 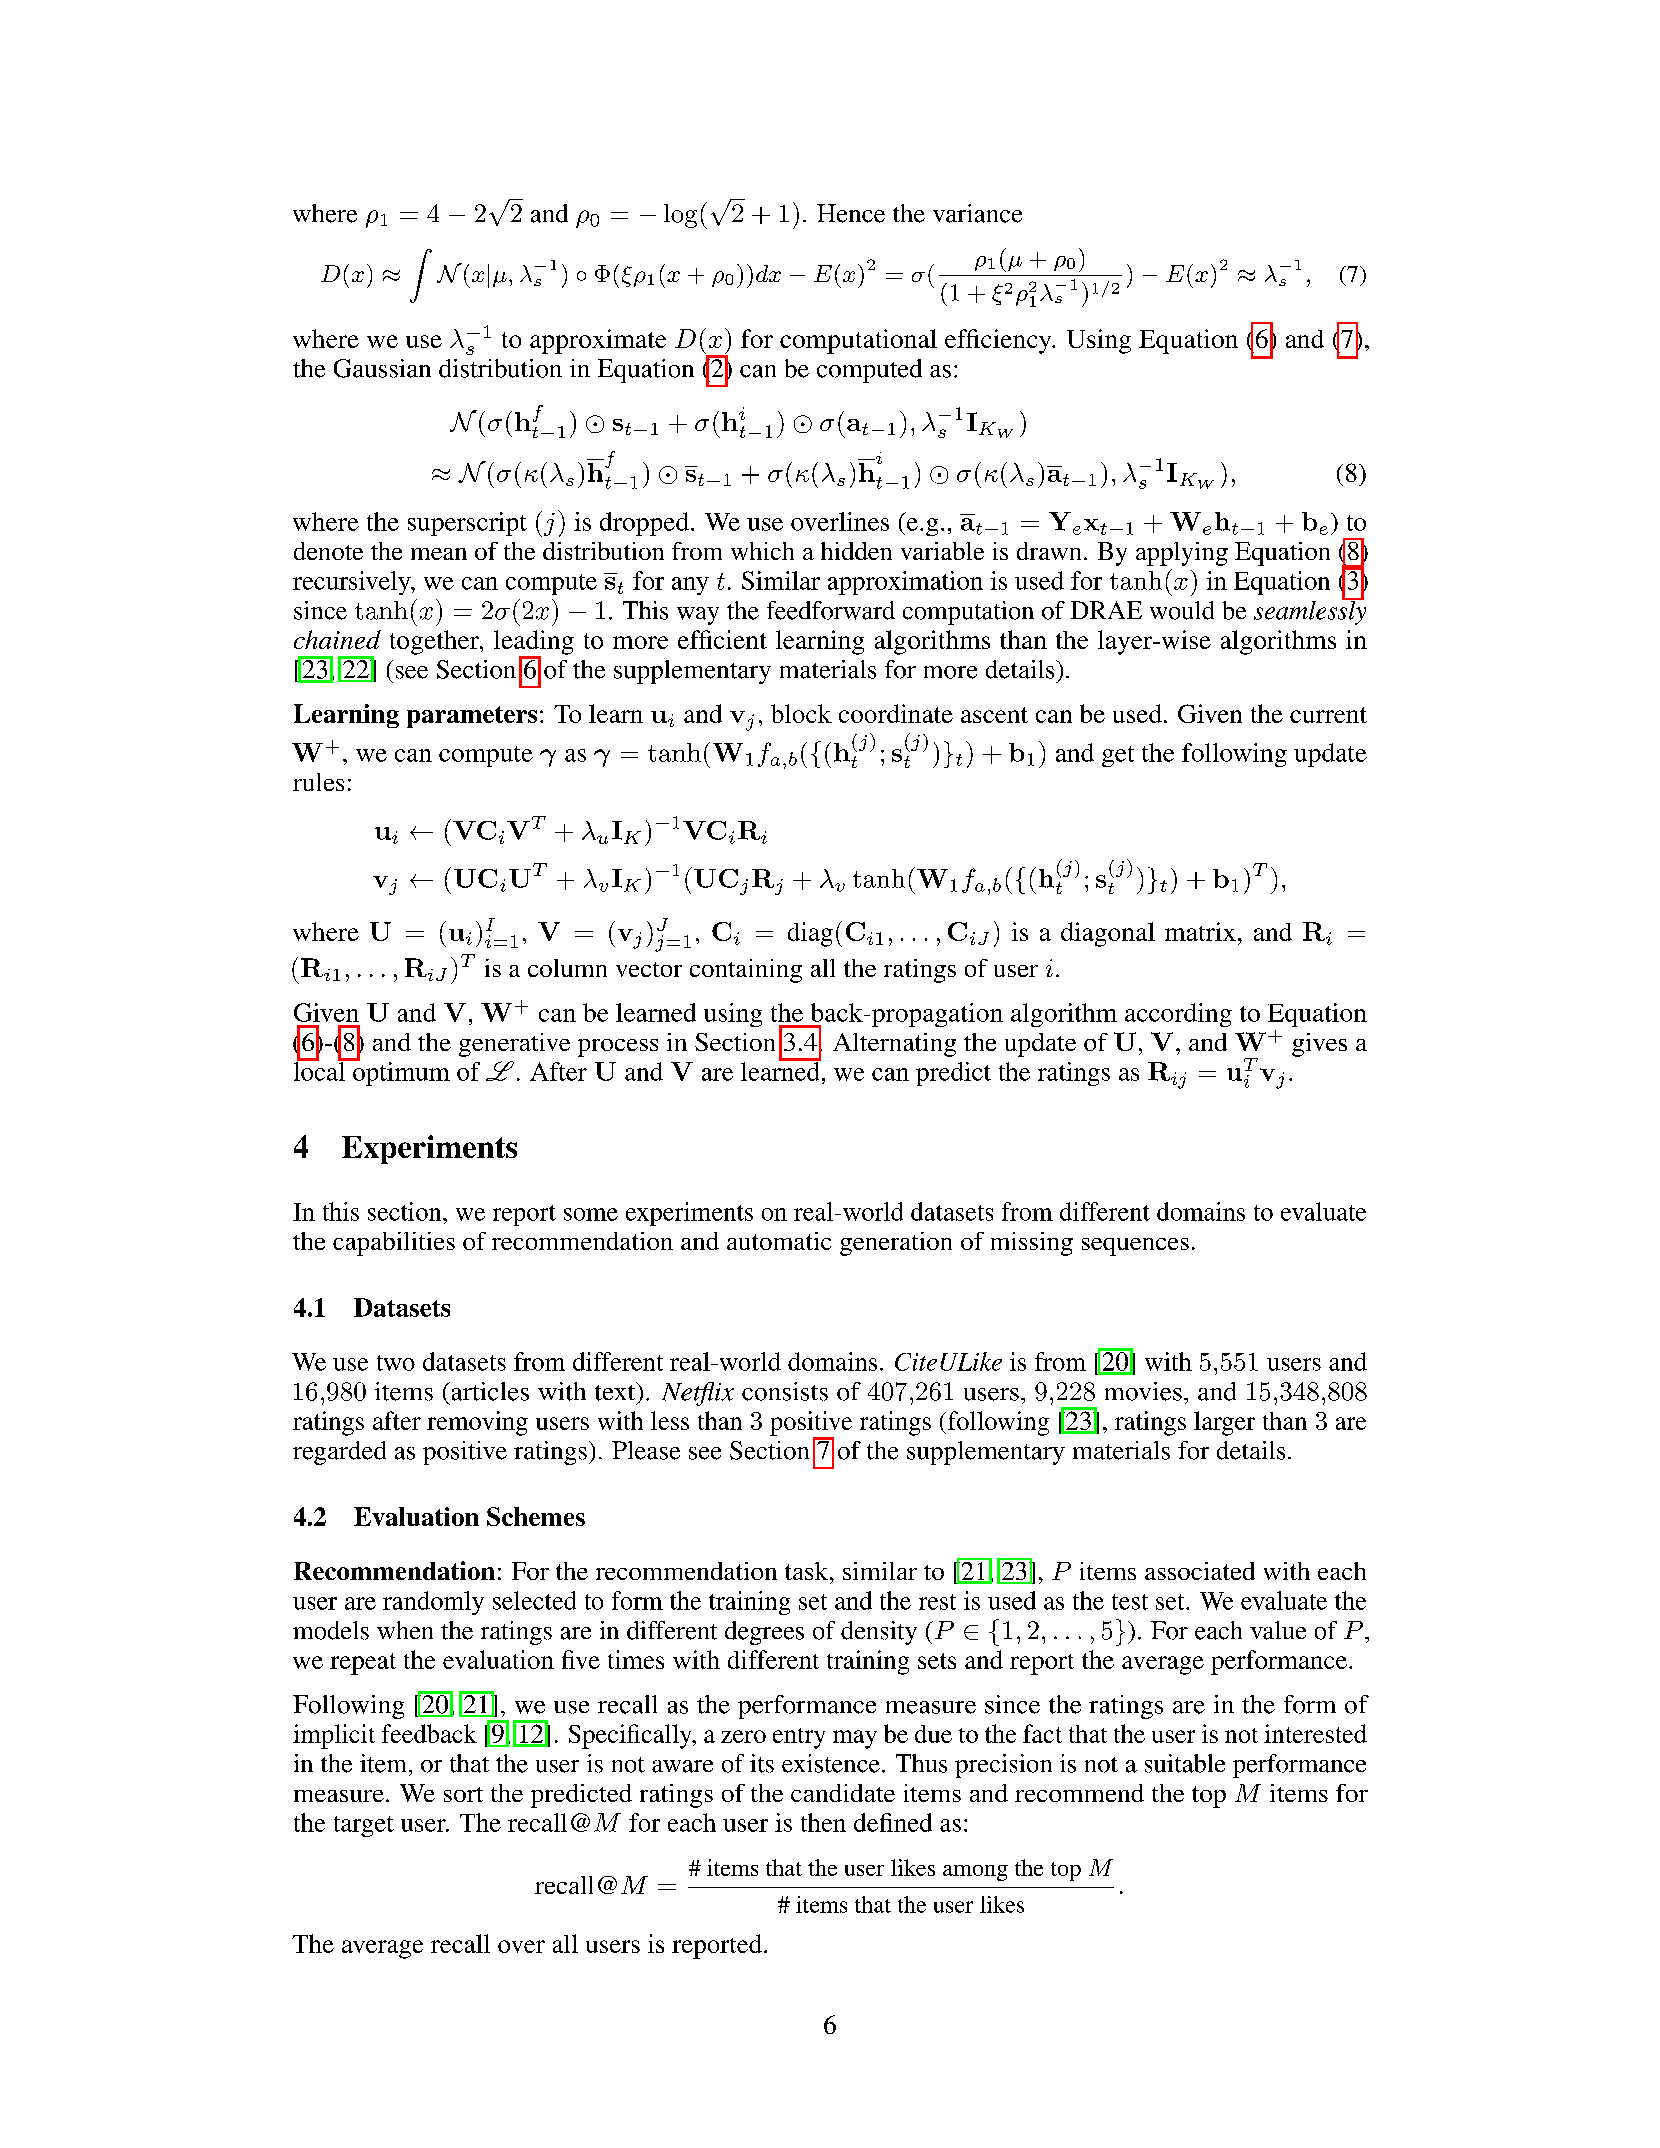 What do you see at coordinates (785, 1391) in the screenshot?
I see `consists` at bounding box center [785, 1391].
